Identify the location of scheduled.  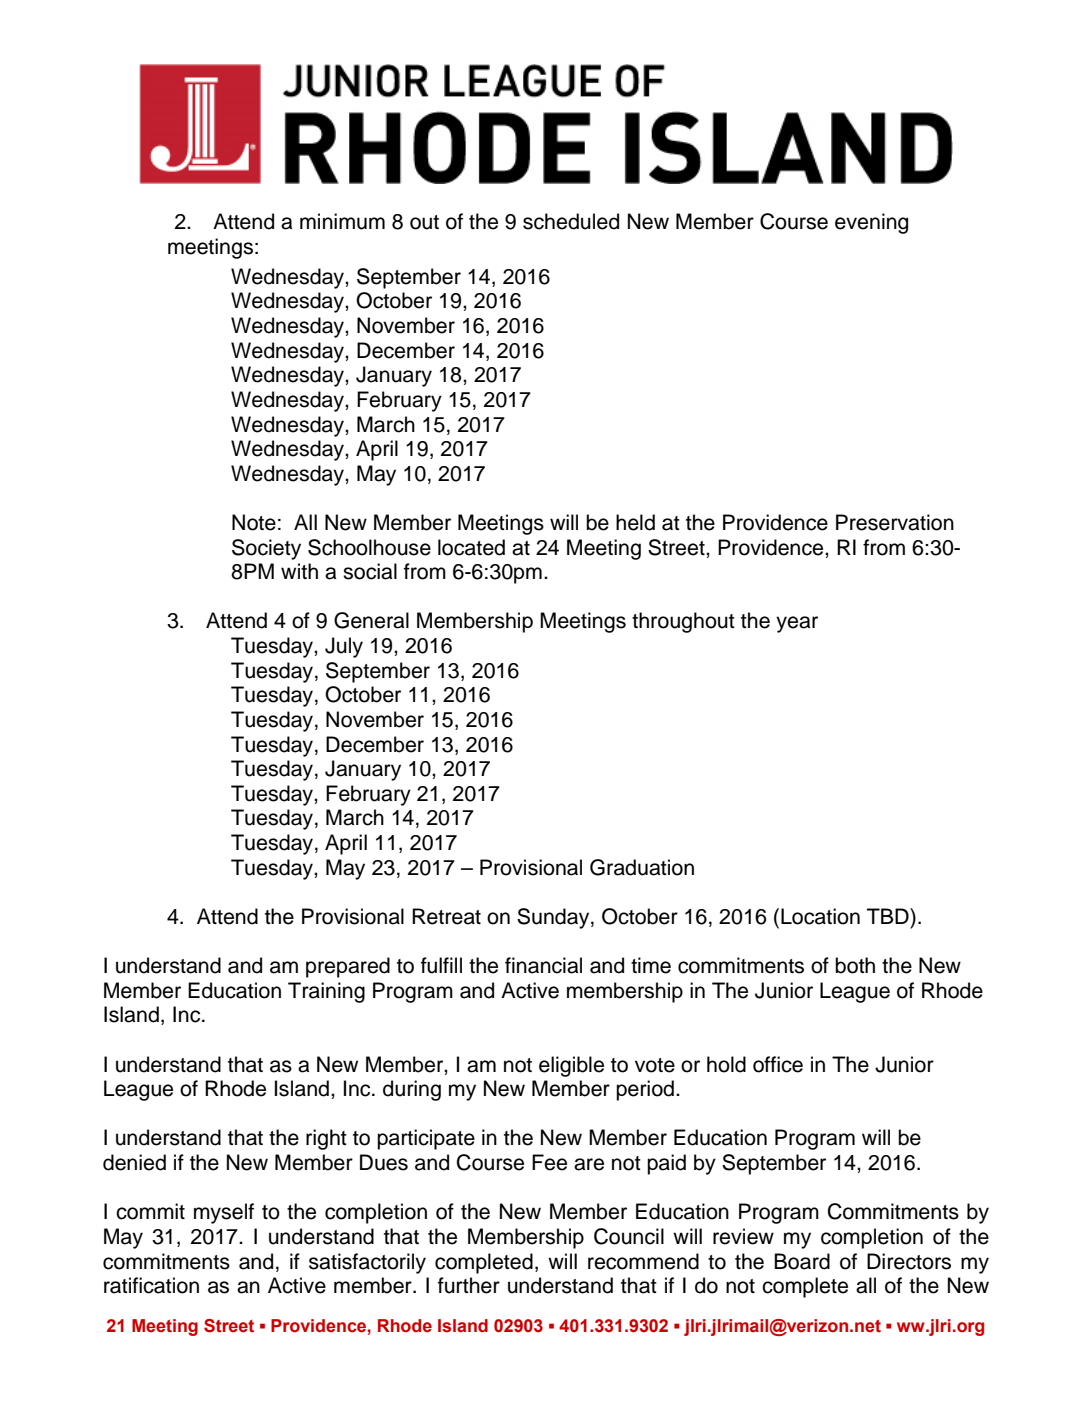
(571, 221).
